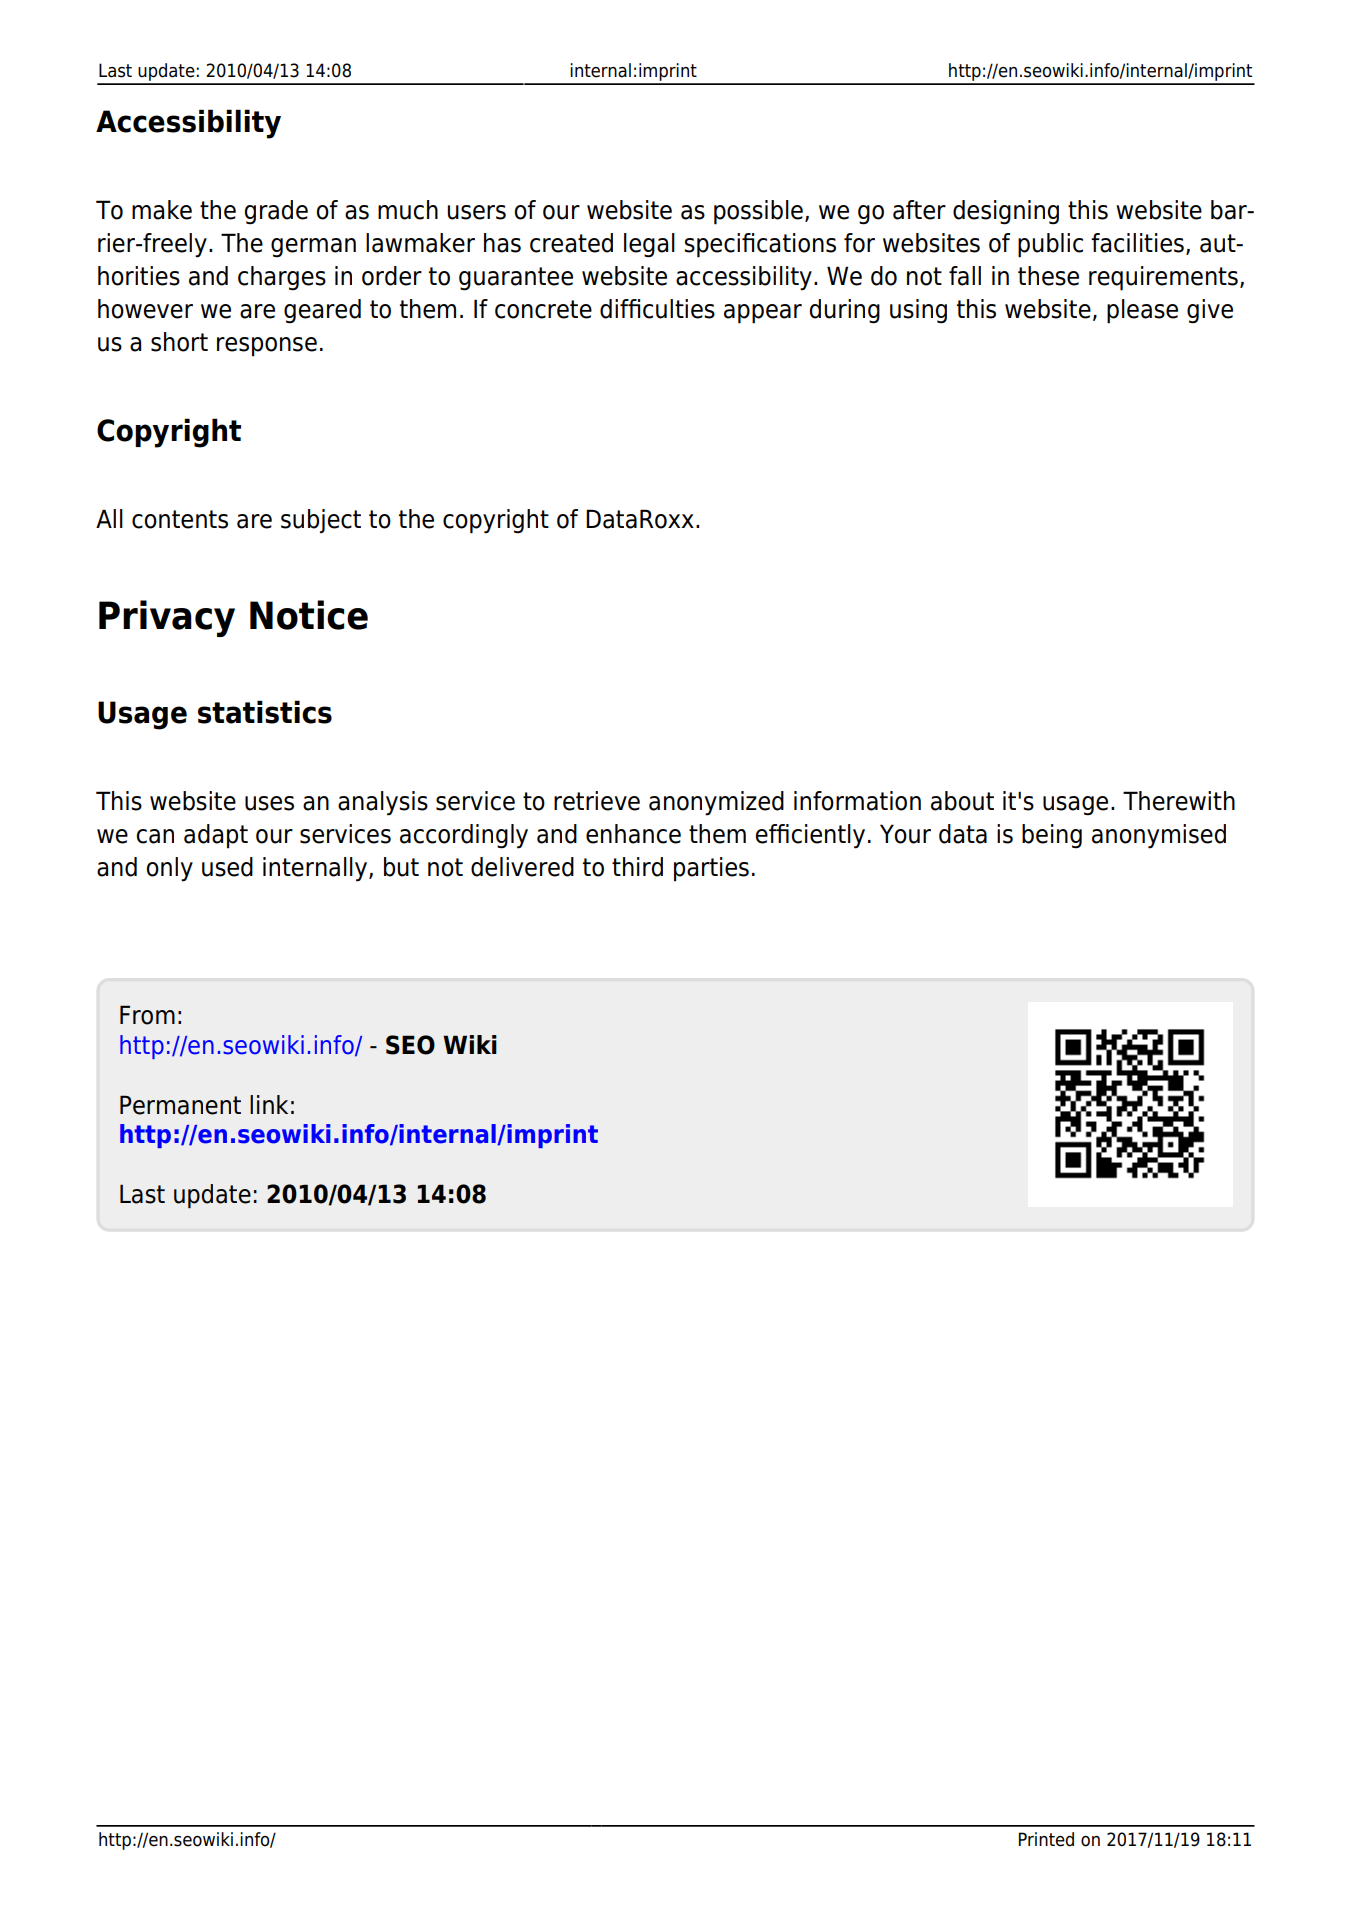  Describe the element at coordinates (1159, 836) in the page. I see `anonymised` at that location.
